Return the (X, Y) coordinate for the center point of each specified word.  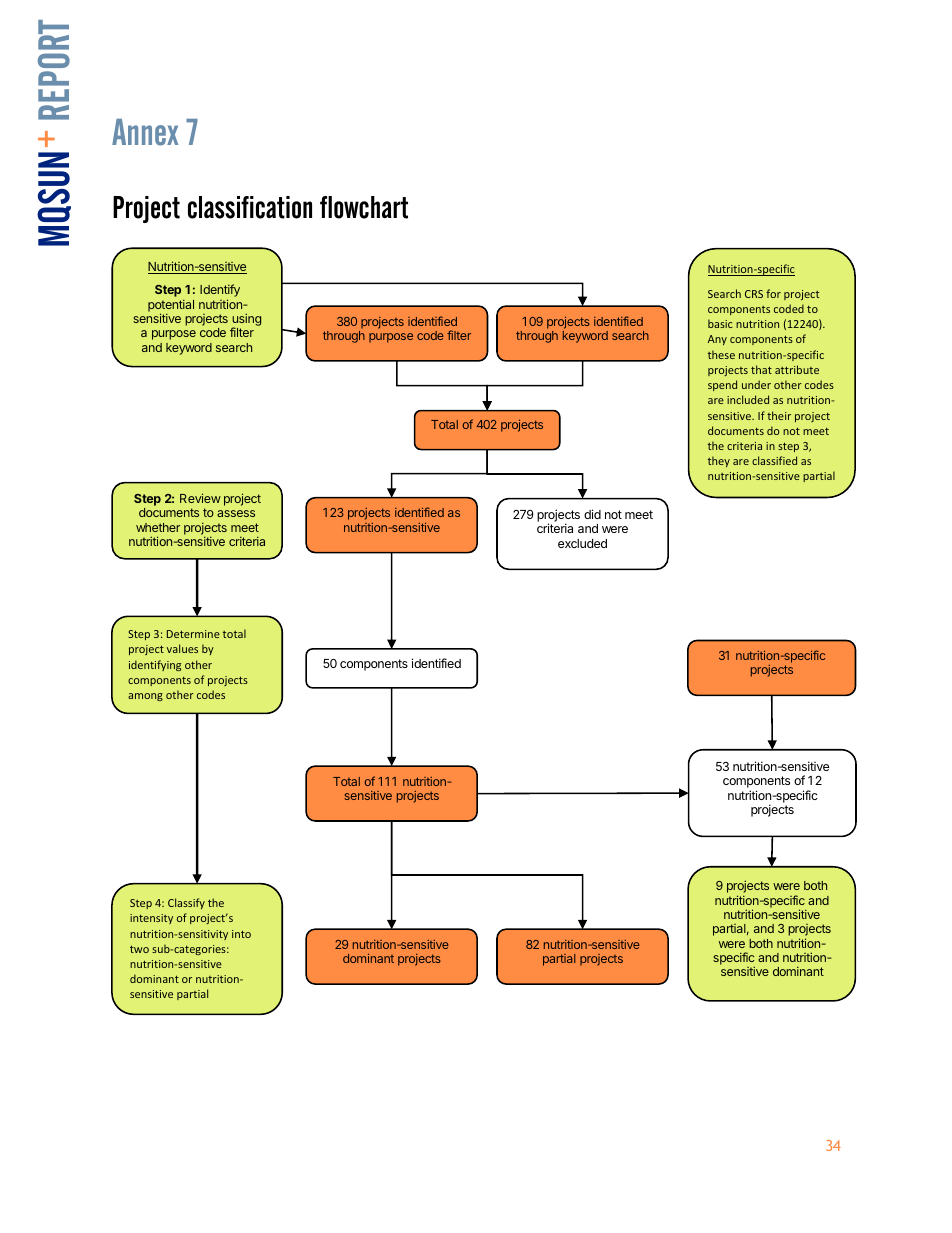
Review (200, 498)
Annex (145, 132)
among (145, 697)
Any (717, 340)
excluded (582, 543)
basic (720, 323)
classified (774, 460)
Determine (193, 634)
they (719, 461)
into (241, 934)
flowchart (364, 207)
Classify (186, 903)
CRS (754, 294)
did (592, 514)
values (182, 648)
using (246, 321)
